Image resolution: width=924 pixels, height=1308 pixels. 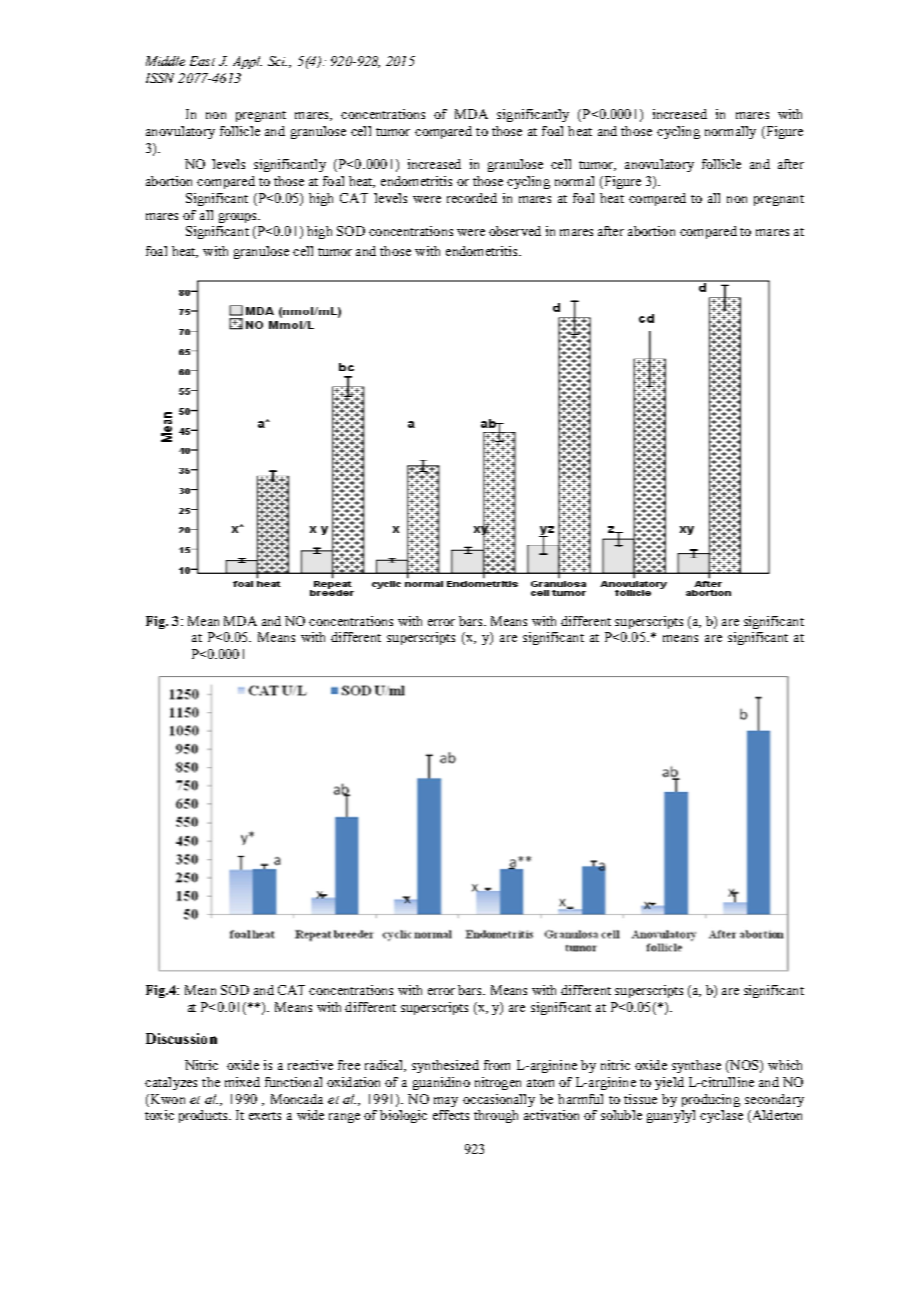 What do you see at coordinates (497, 1065) in the image?
I see `from` at bounding box center [497, 1065].
